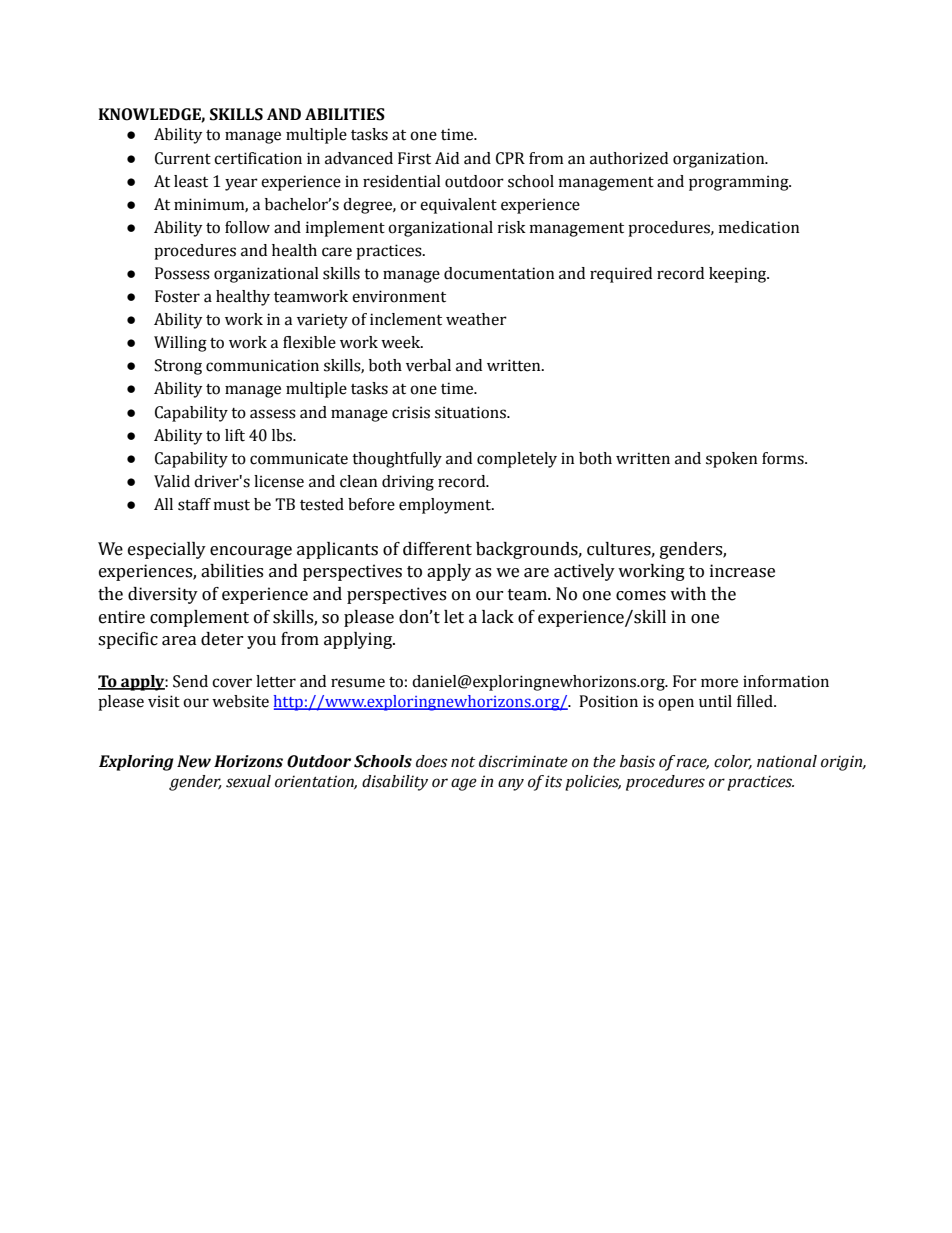 This screenshot has height=1233, width=952. I want to click on programming, so click(740, 183).
